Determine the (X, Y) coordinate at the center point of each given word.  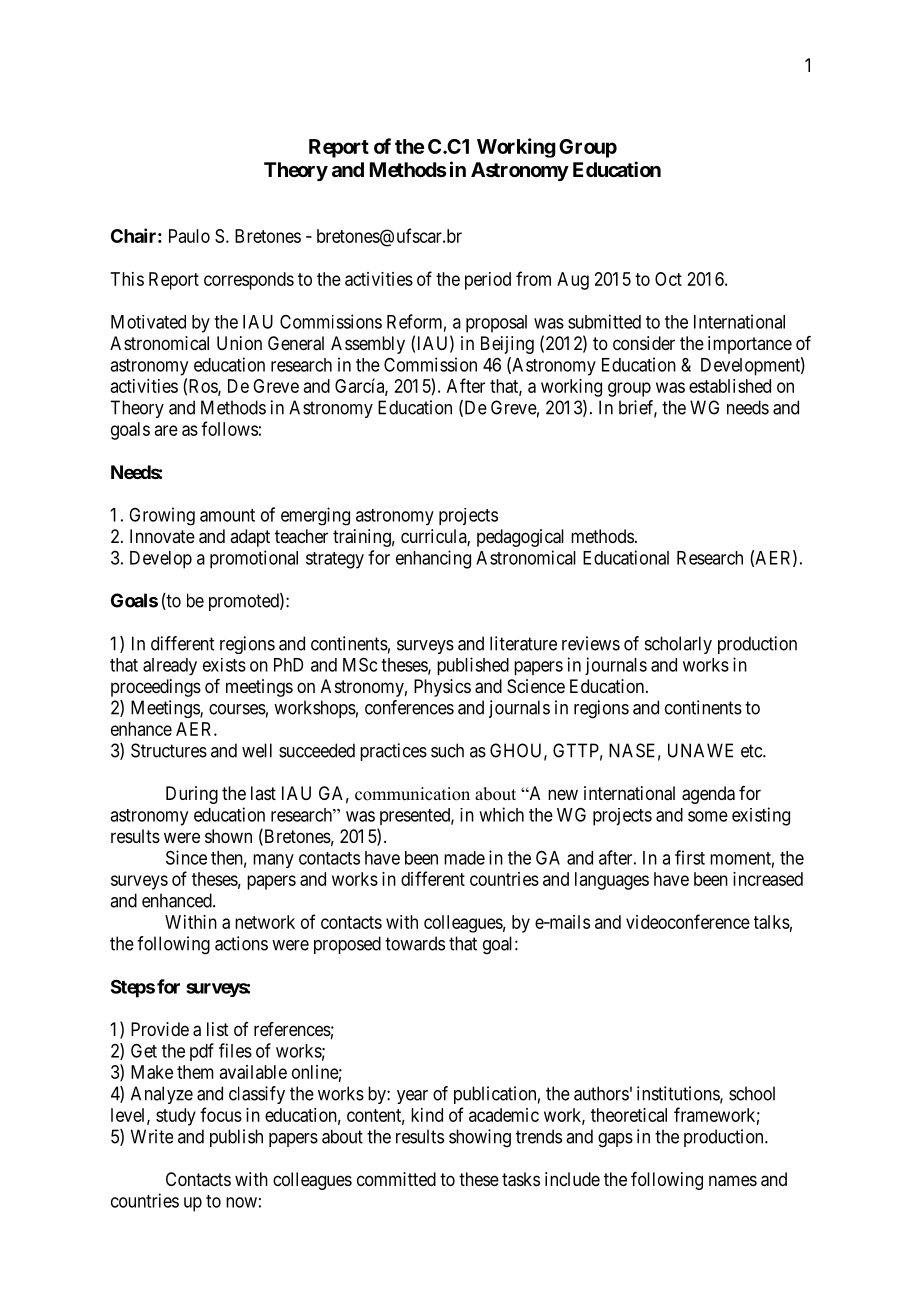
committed (396, 1179)
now (241, 1202)
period (488, 281)
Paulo (189, 236)
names (733, 1181)
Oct (668, 279)
